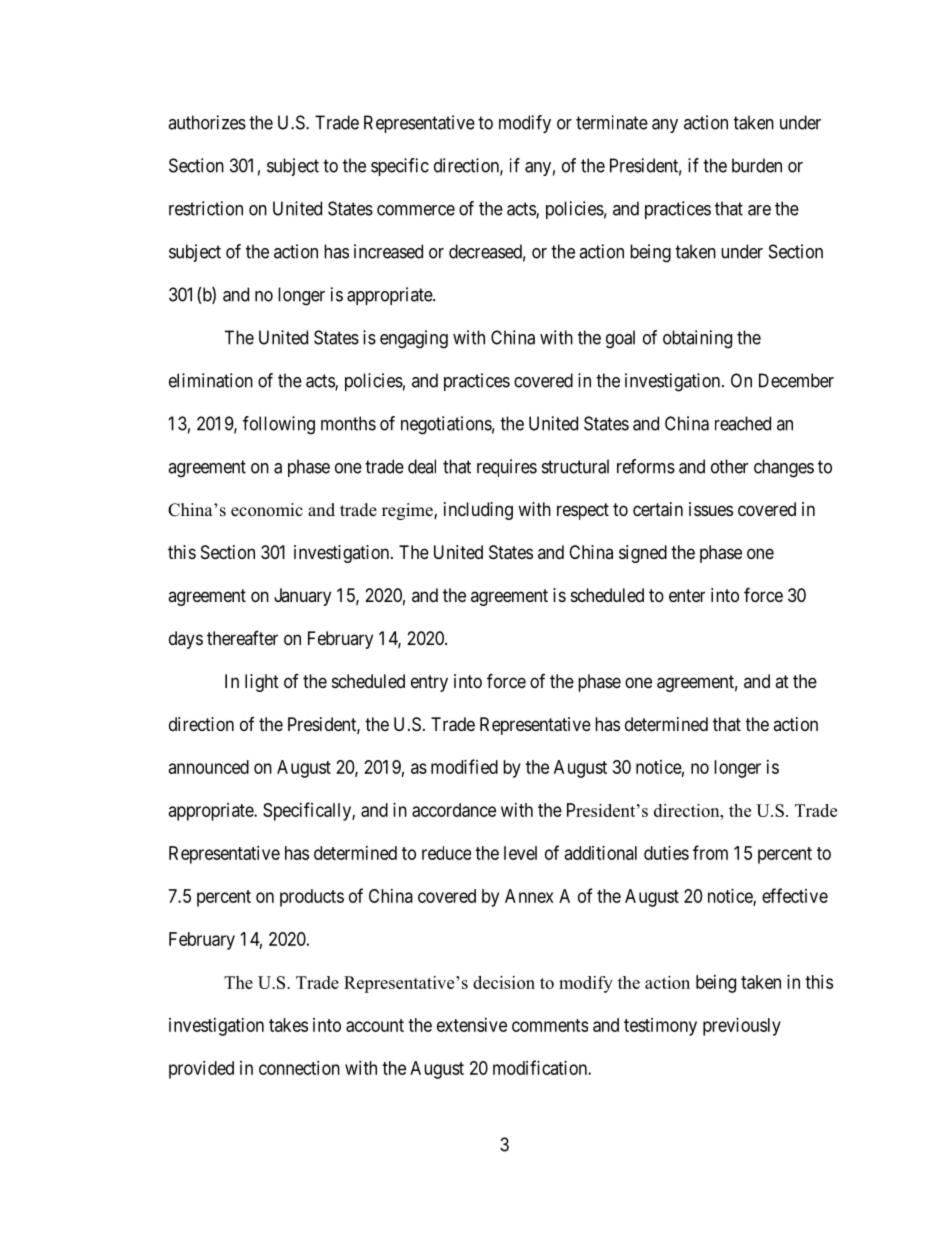 This screenshot has height=1233, width=952. I want to click on extensive, so click(472, 1025).
